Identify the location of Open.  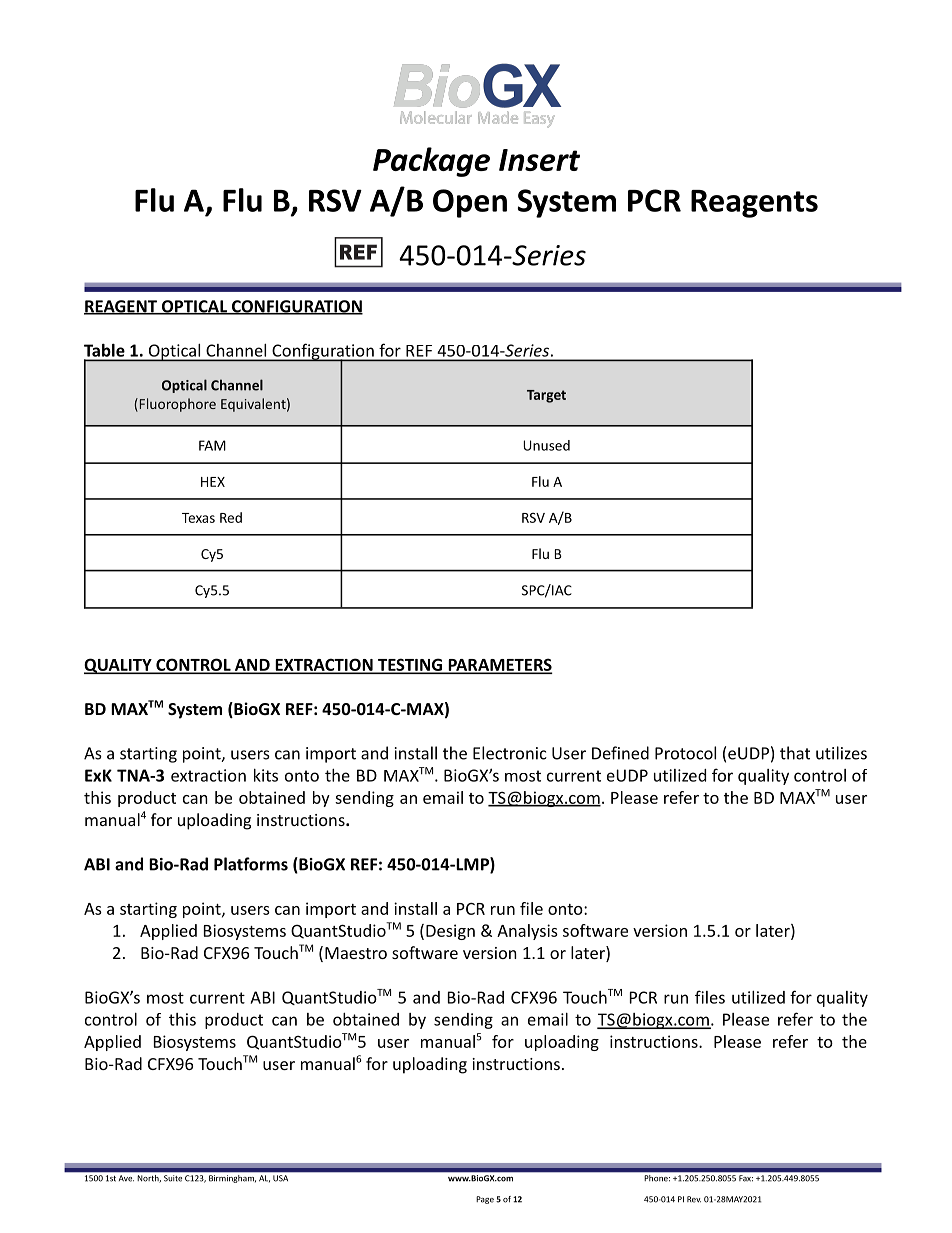
(470, 203).
